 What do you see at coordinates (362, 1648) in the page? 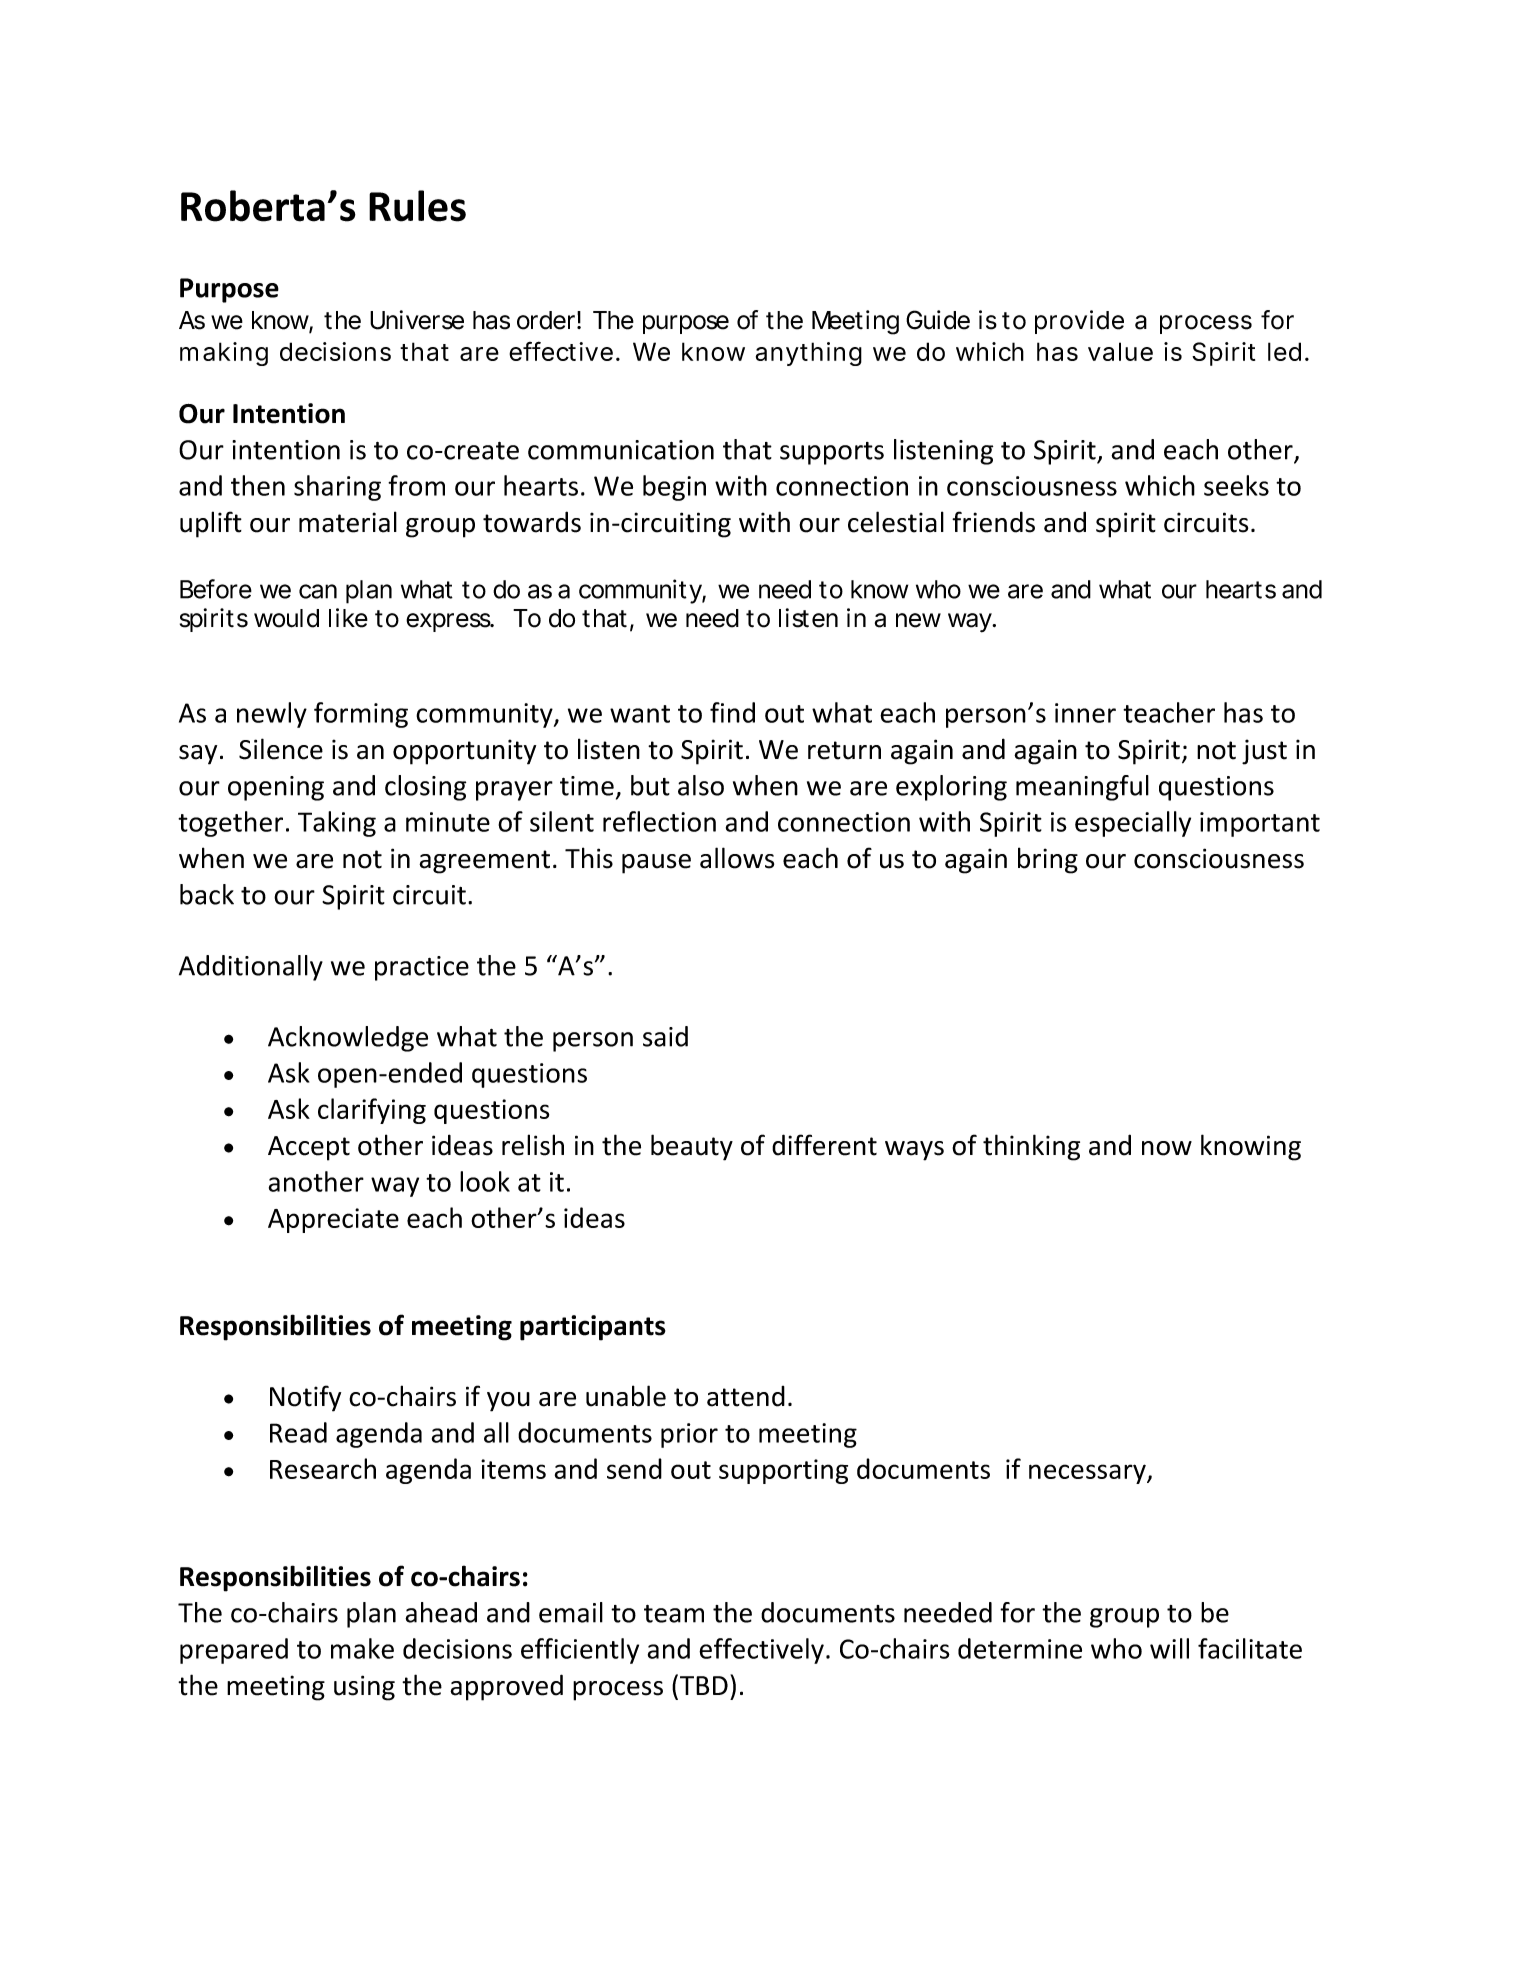
I see `make` at bounding box center [362, 1648].
